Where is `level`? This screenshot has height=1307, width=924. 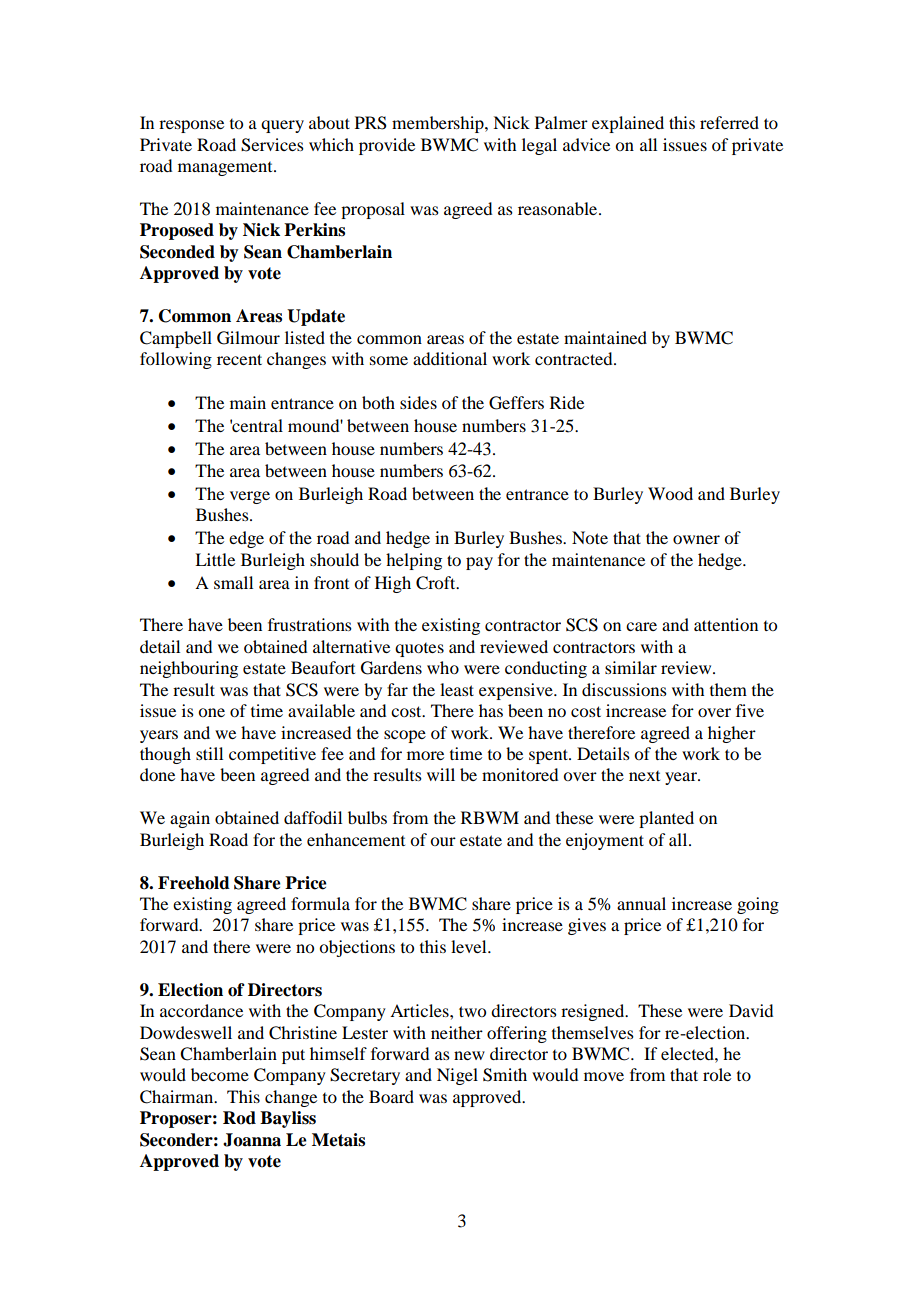
level is located at coordinates (470, 946).
